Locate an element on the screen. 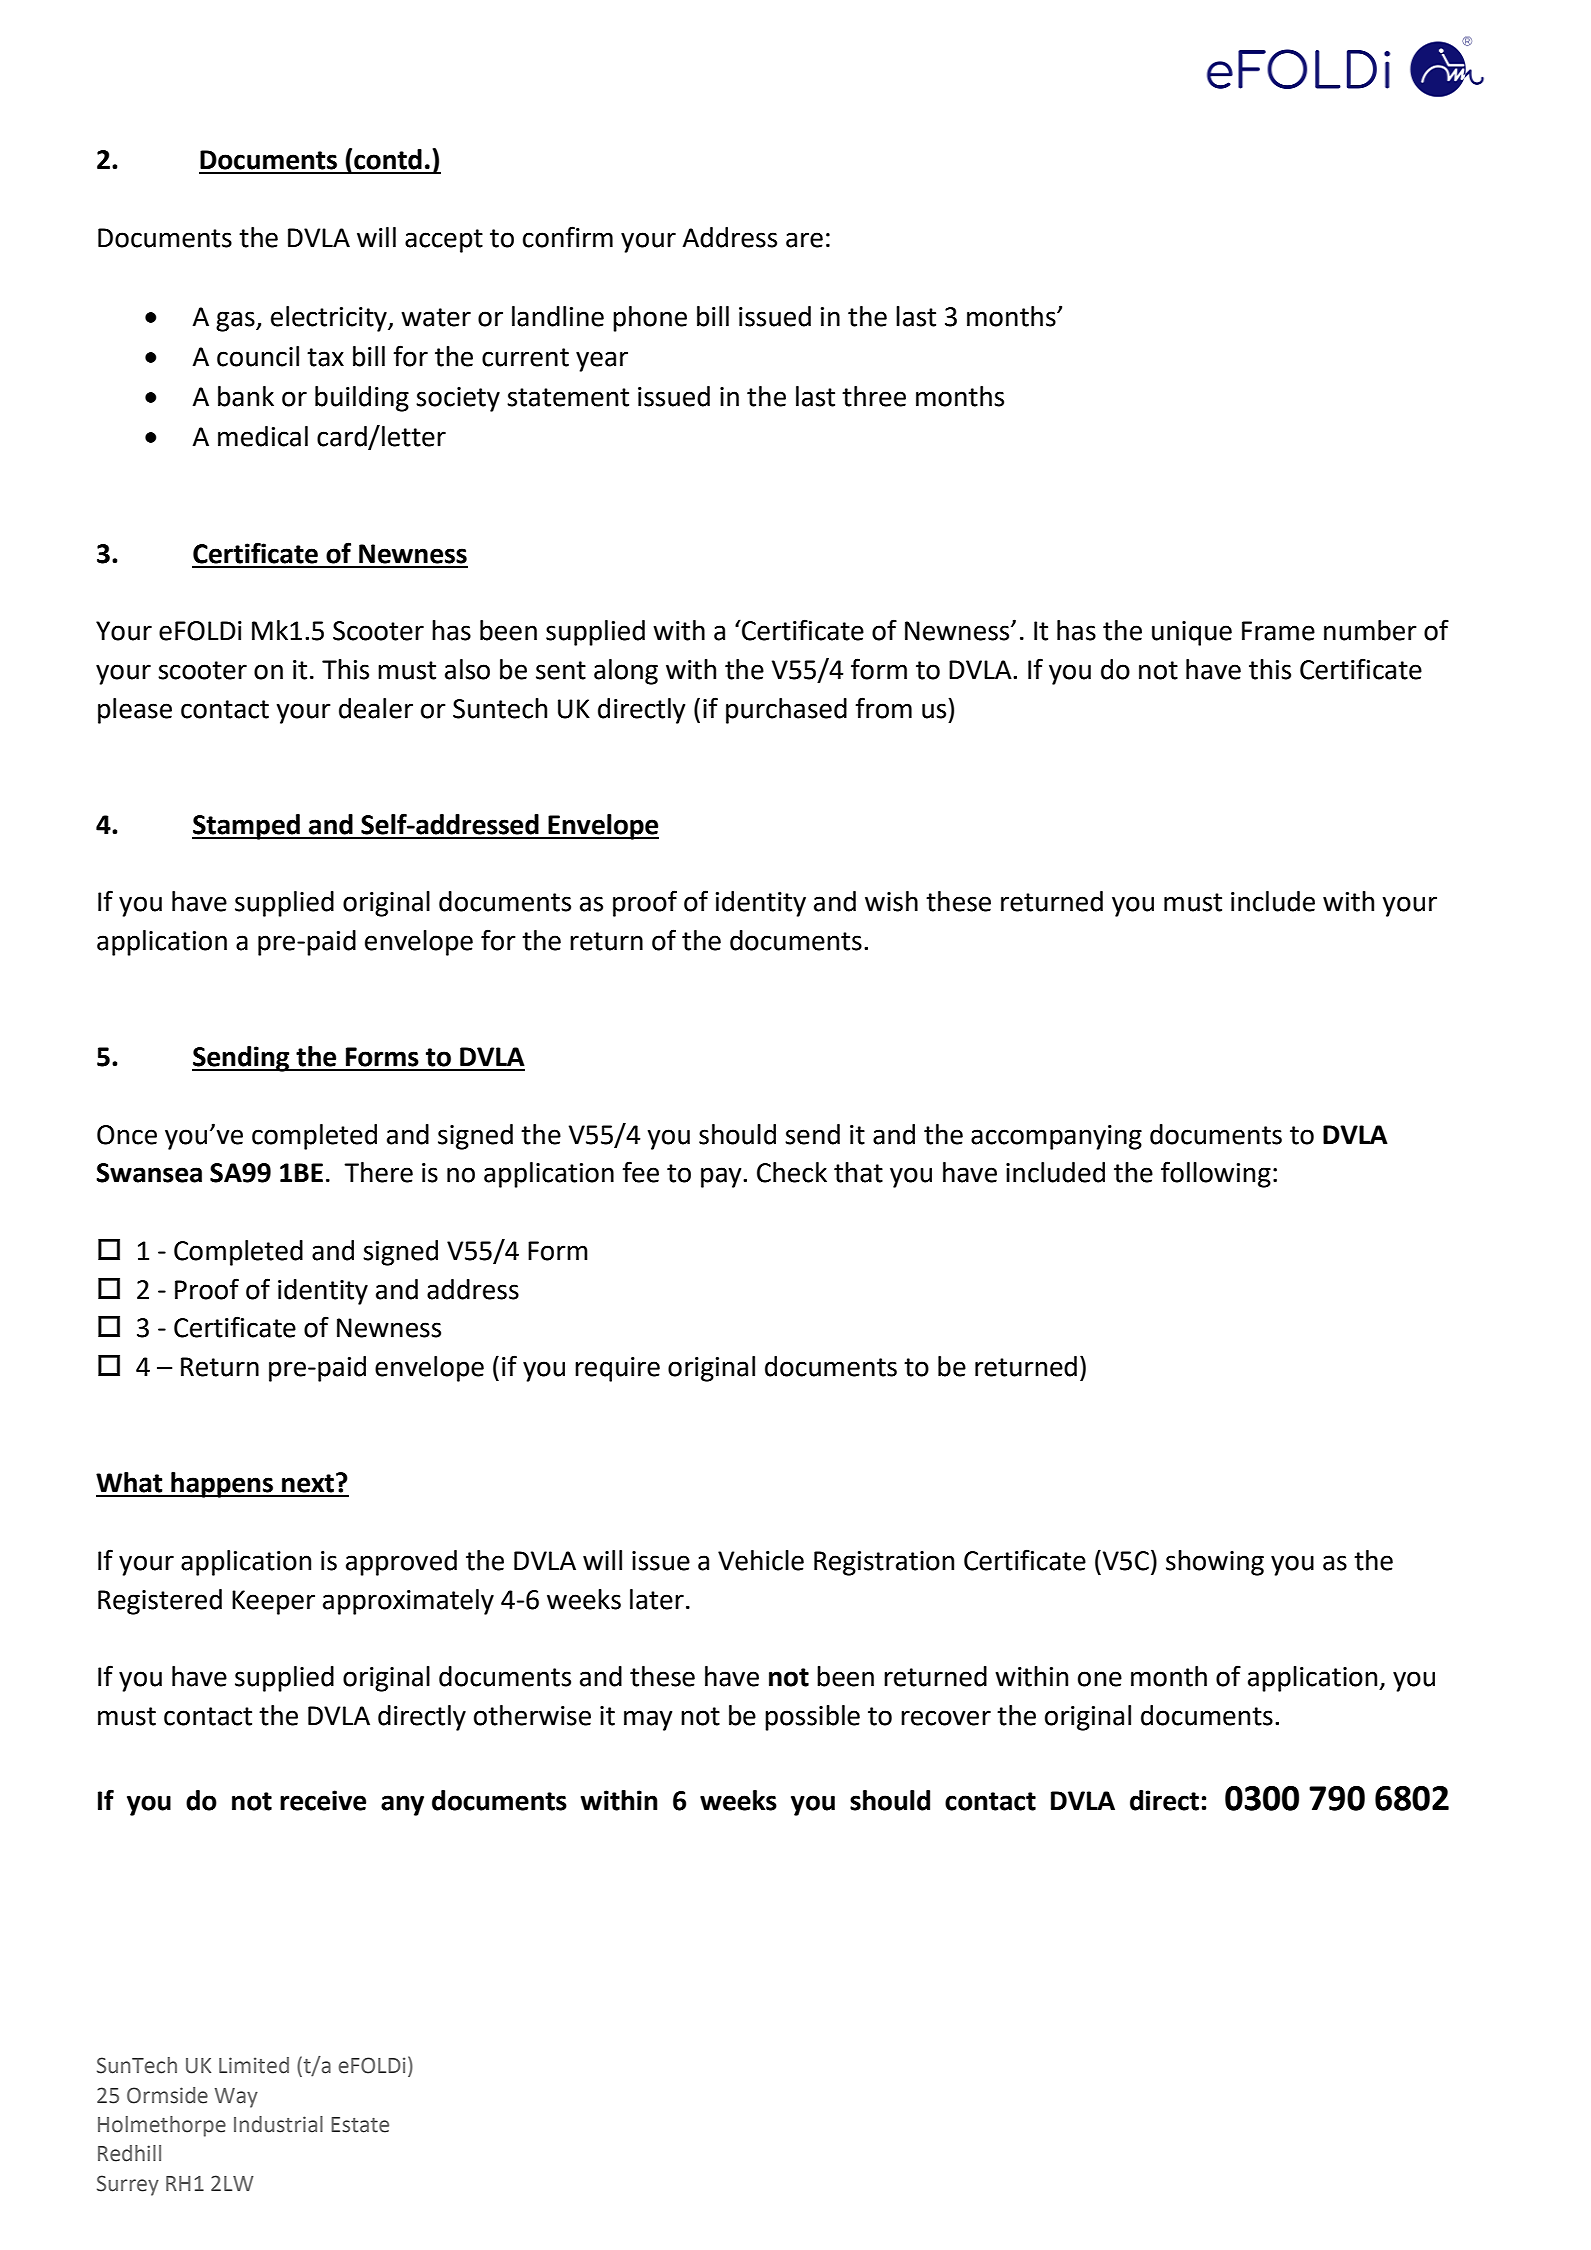 The height and width of the screenshot is (2250, 1591). pay is located at coordinates (722, 1177).
